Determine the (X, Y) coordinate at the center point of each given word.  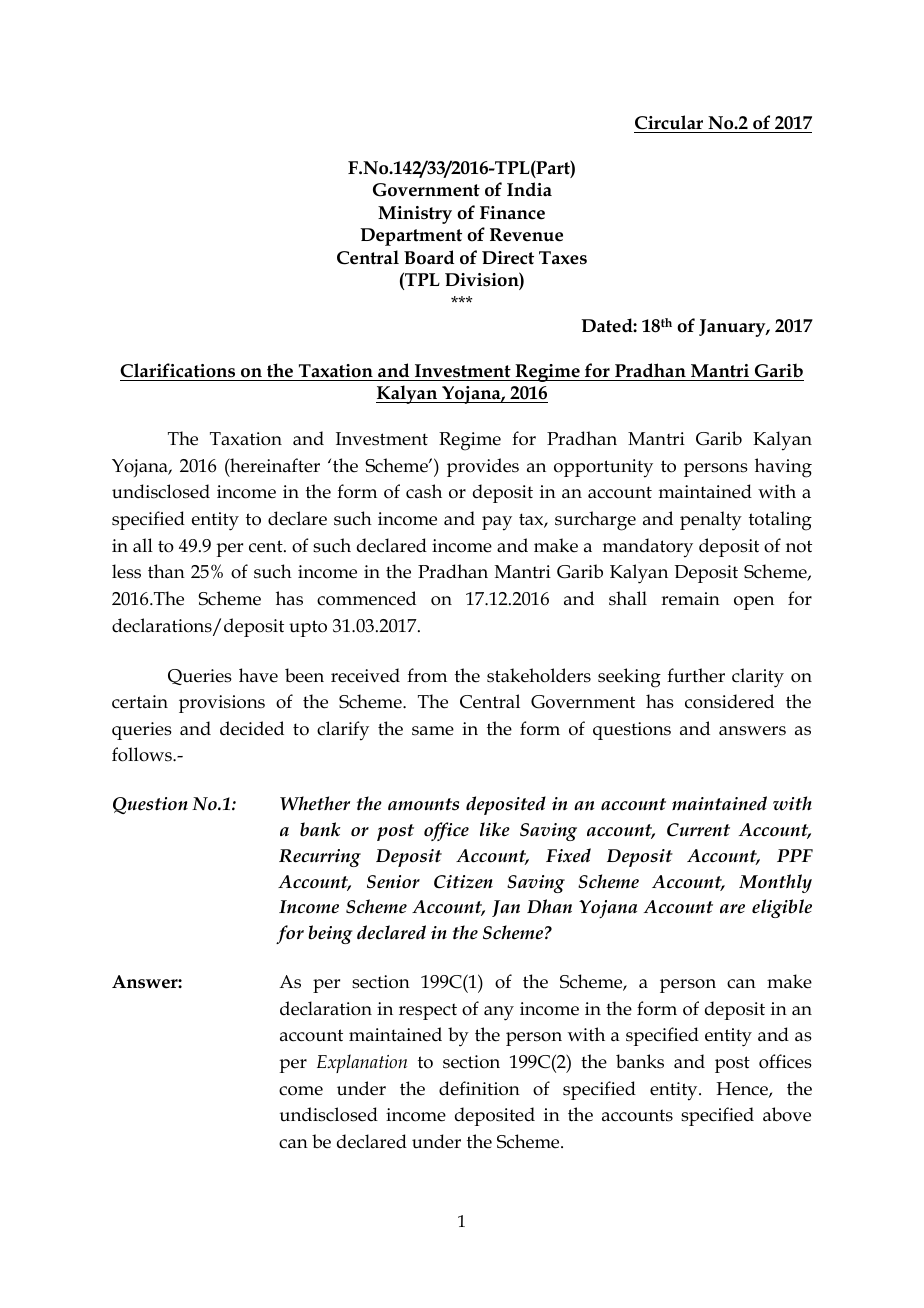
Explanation (362, 1063)
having (783, 468)
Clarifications (177, 370)
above (787, 1114)
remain (690, 599)
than (166, 571)
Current (698, 830)
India (529, 189)
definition (479, 1088)
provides (483, 467)
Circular (669, 122)
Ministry (415, 215)
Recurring (320, 858)
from (427, 675)
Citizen (463, 882)
